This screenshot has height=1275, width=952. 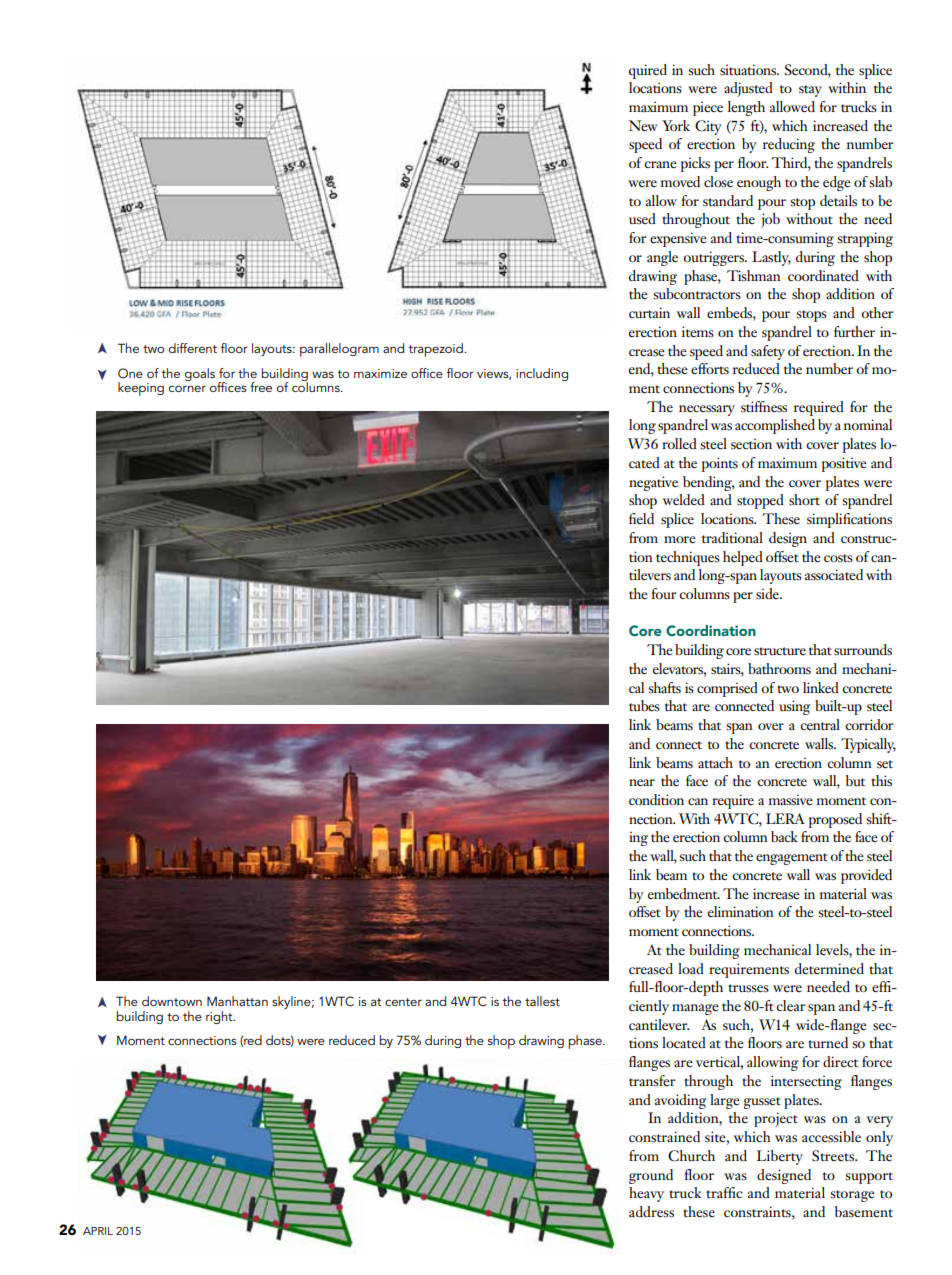 What do you see at coordinates (187, 388) in the screenshot?
I see `corner` at bounding box center [187, 388].
